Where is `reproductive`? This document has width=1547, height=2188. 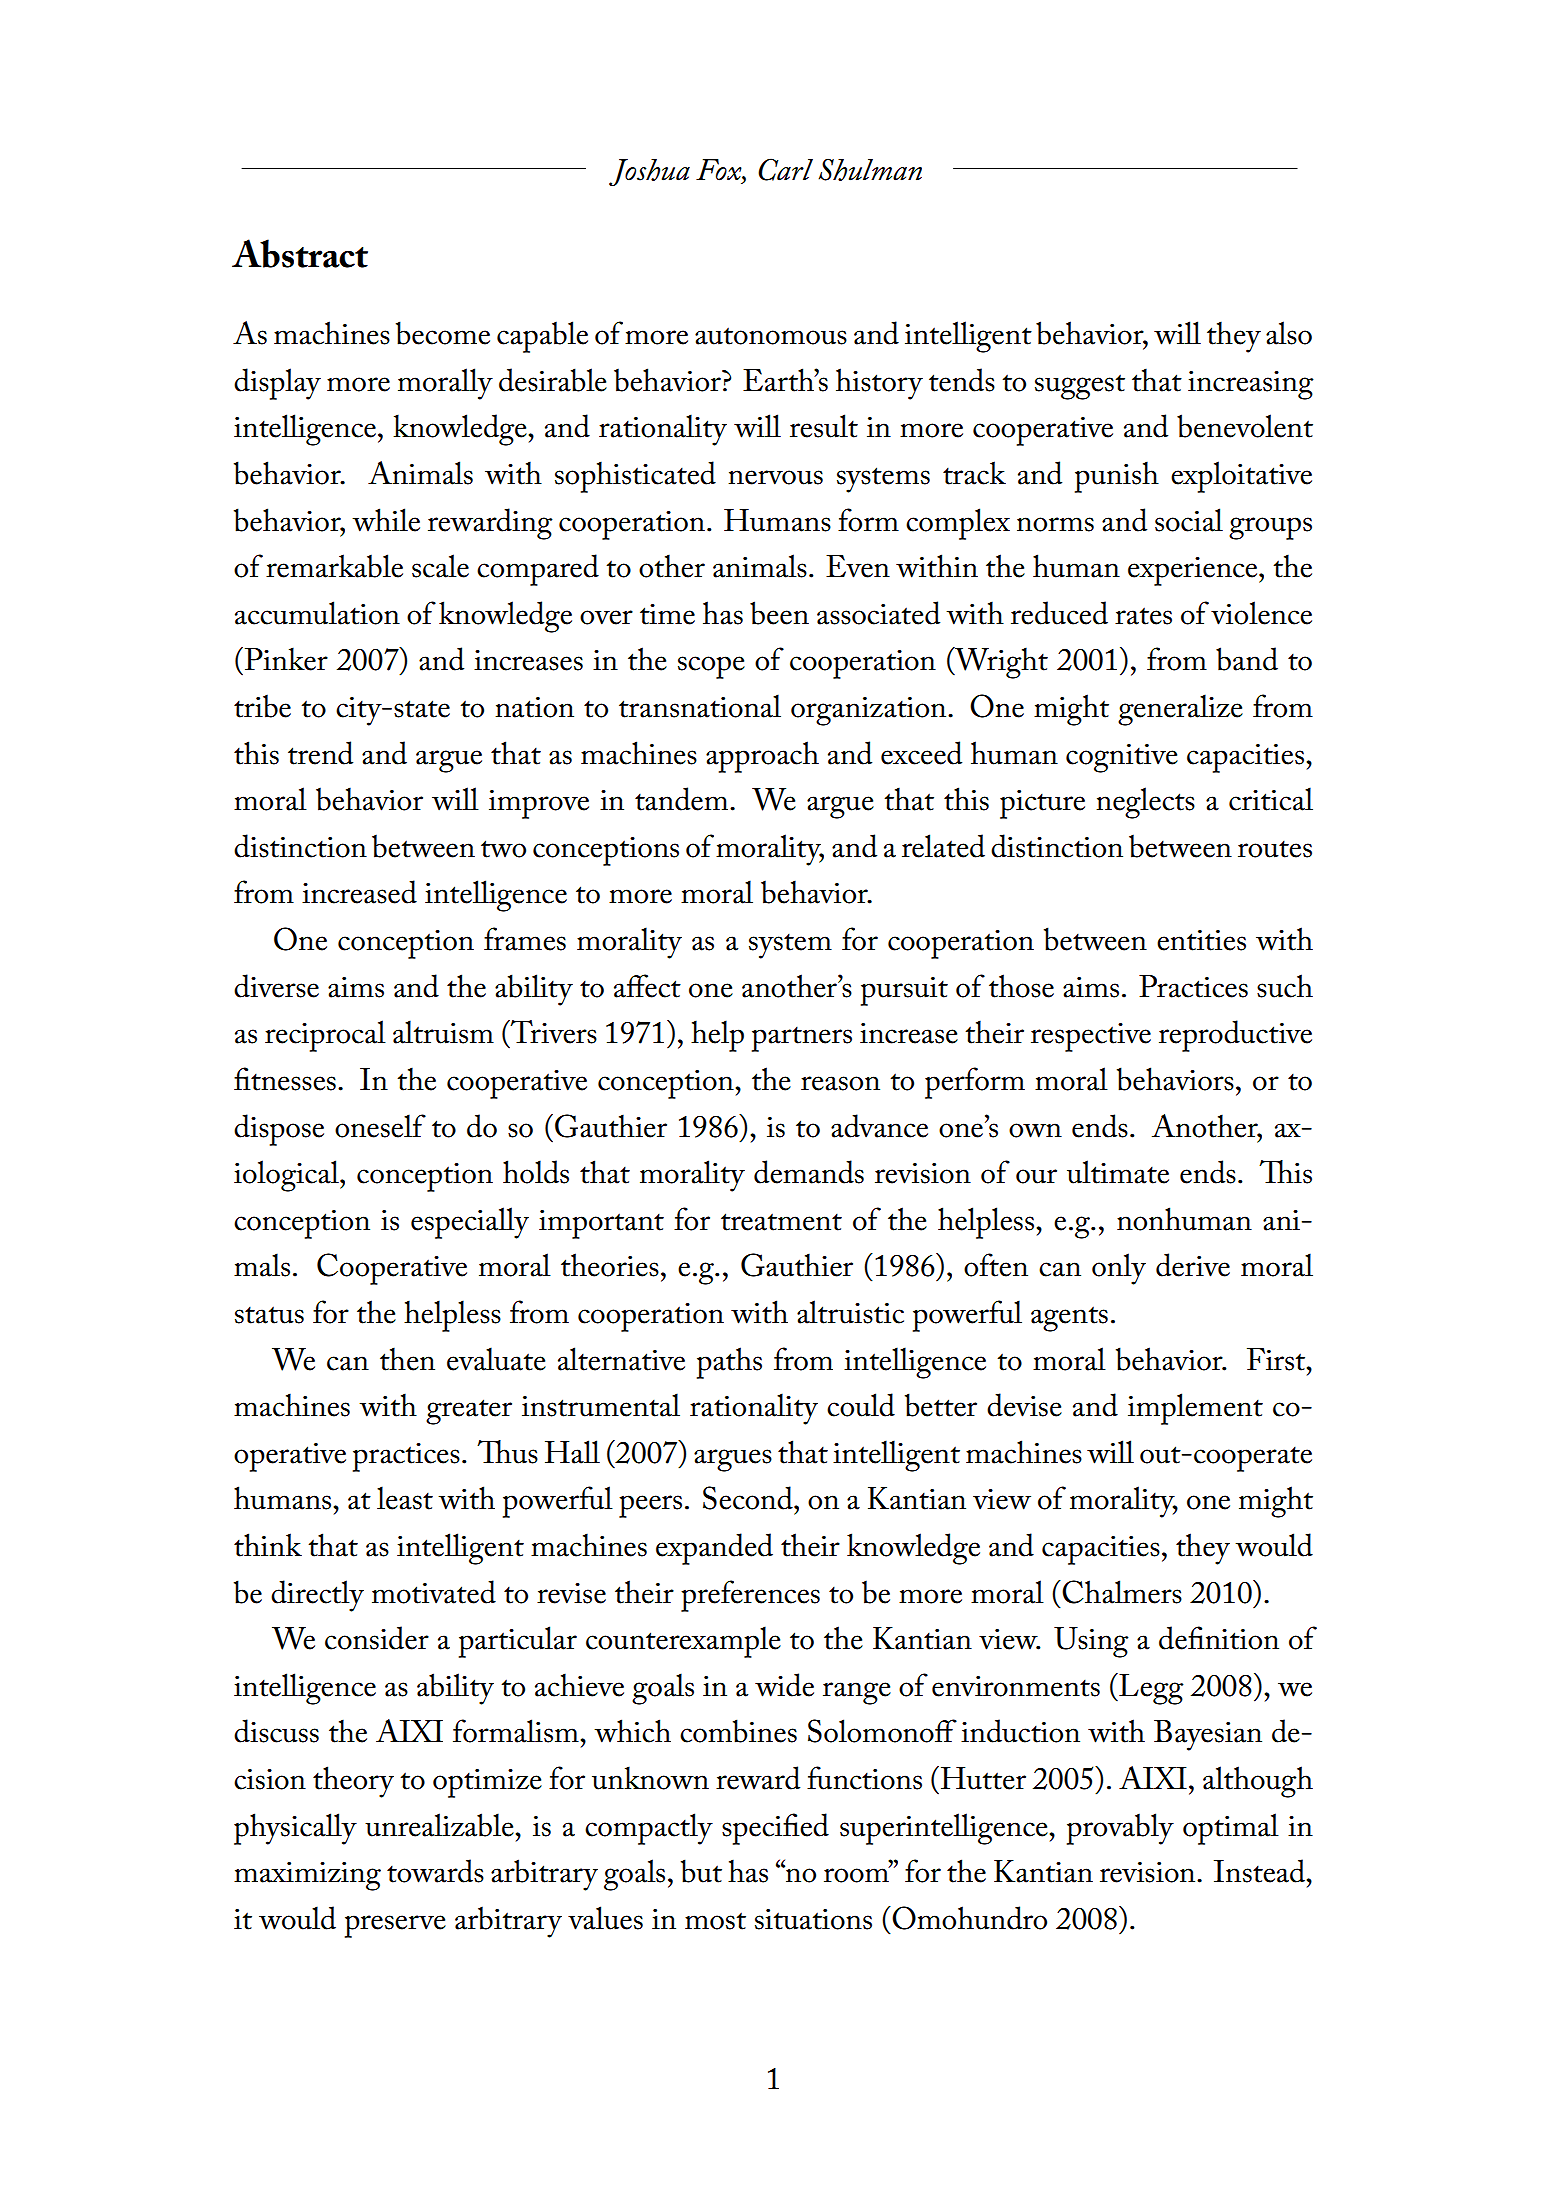
reproductive is located at coordinates (1235, 1036).
